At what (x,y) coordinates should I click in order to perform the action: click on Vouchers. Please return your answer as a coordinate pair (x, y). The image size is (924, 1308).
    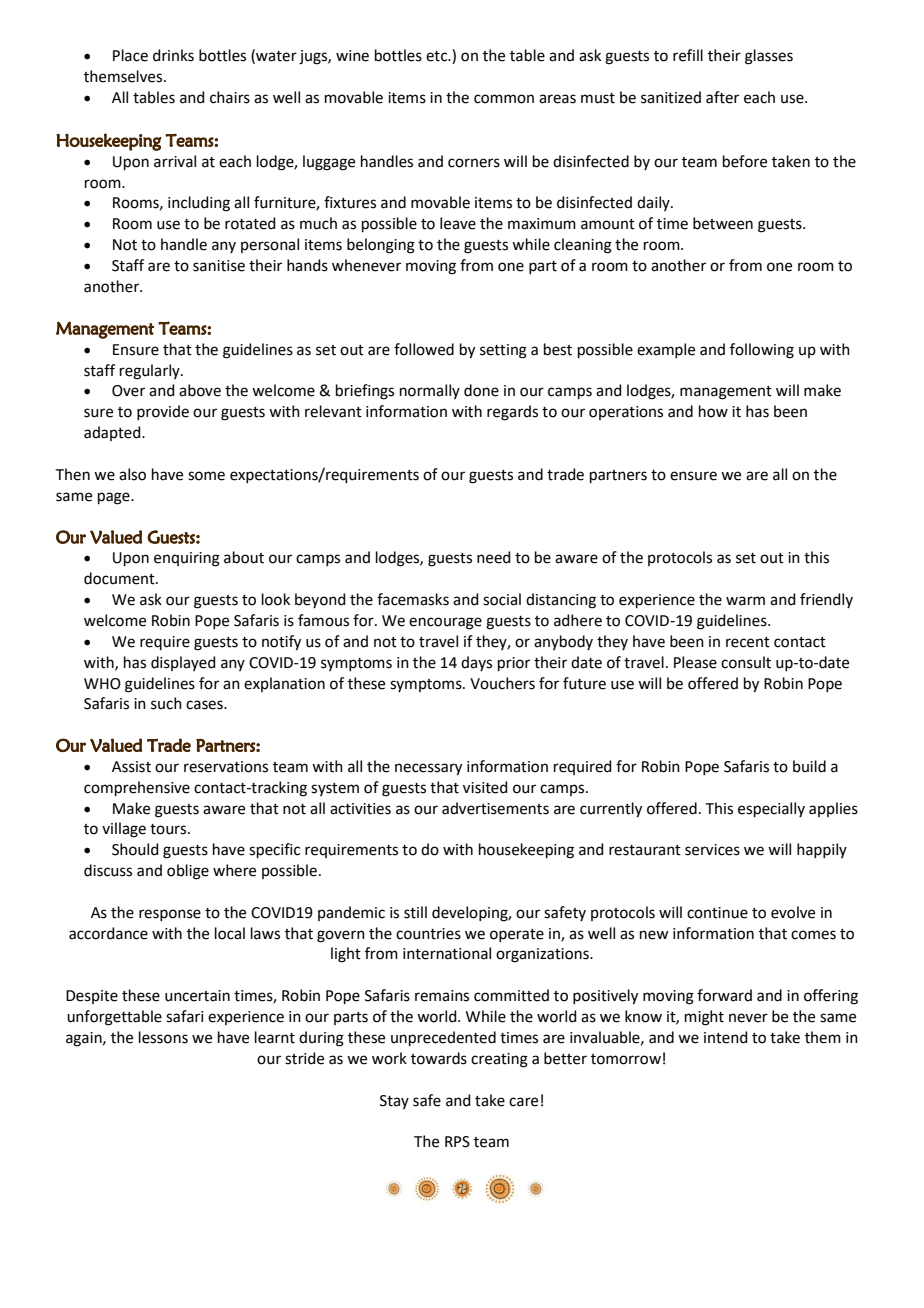
    Looking at the image, I should click on (502, 683).
